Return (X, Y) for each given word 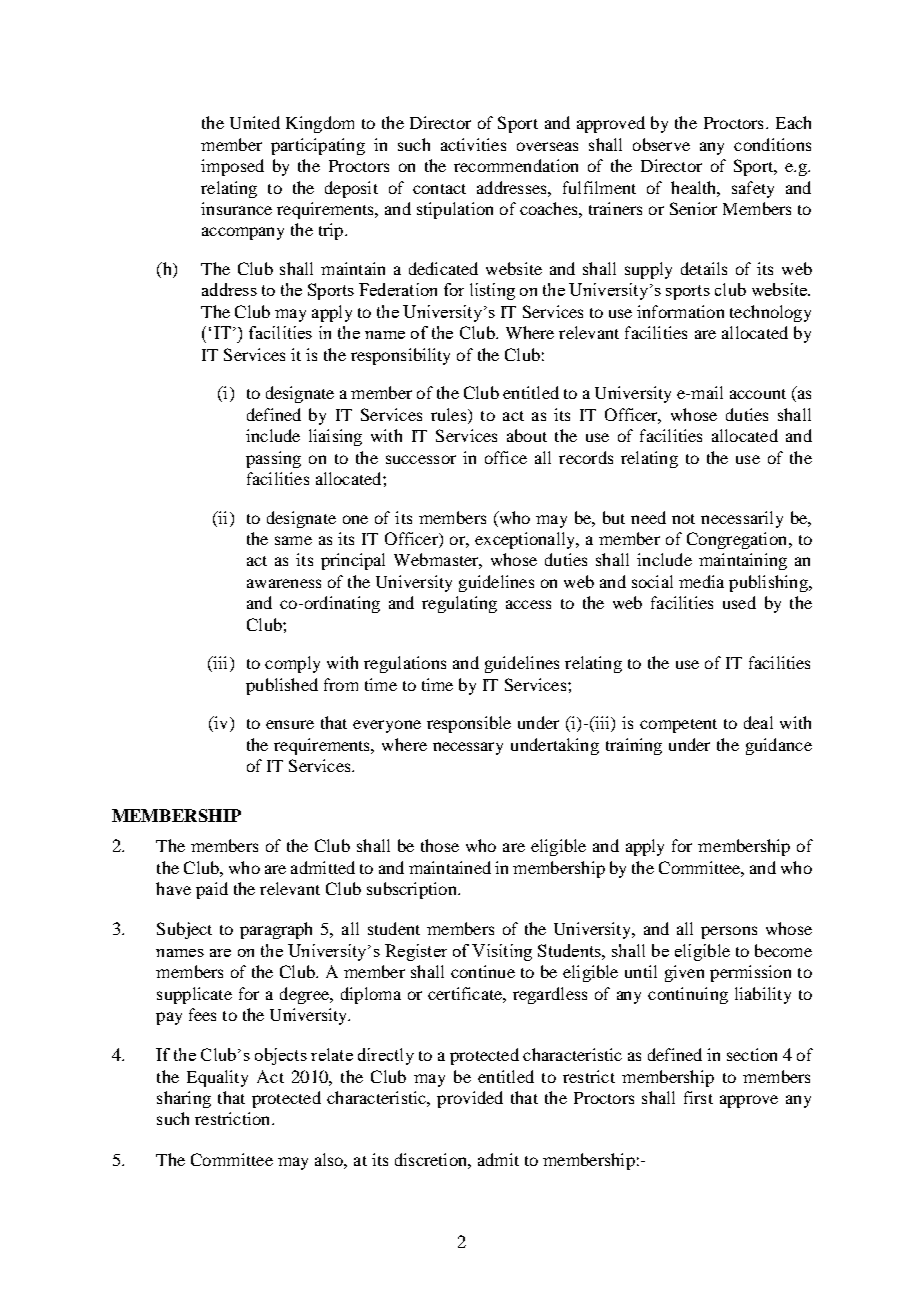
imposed (232, 167)
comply (292, 664)
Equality (217, 1078)
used (739, 602)
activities (473, 144)
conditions (772, 144)
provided (470, 1099)
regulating (459, 604)
